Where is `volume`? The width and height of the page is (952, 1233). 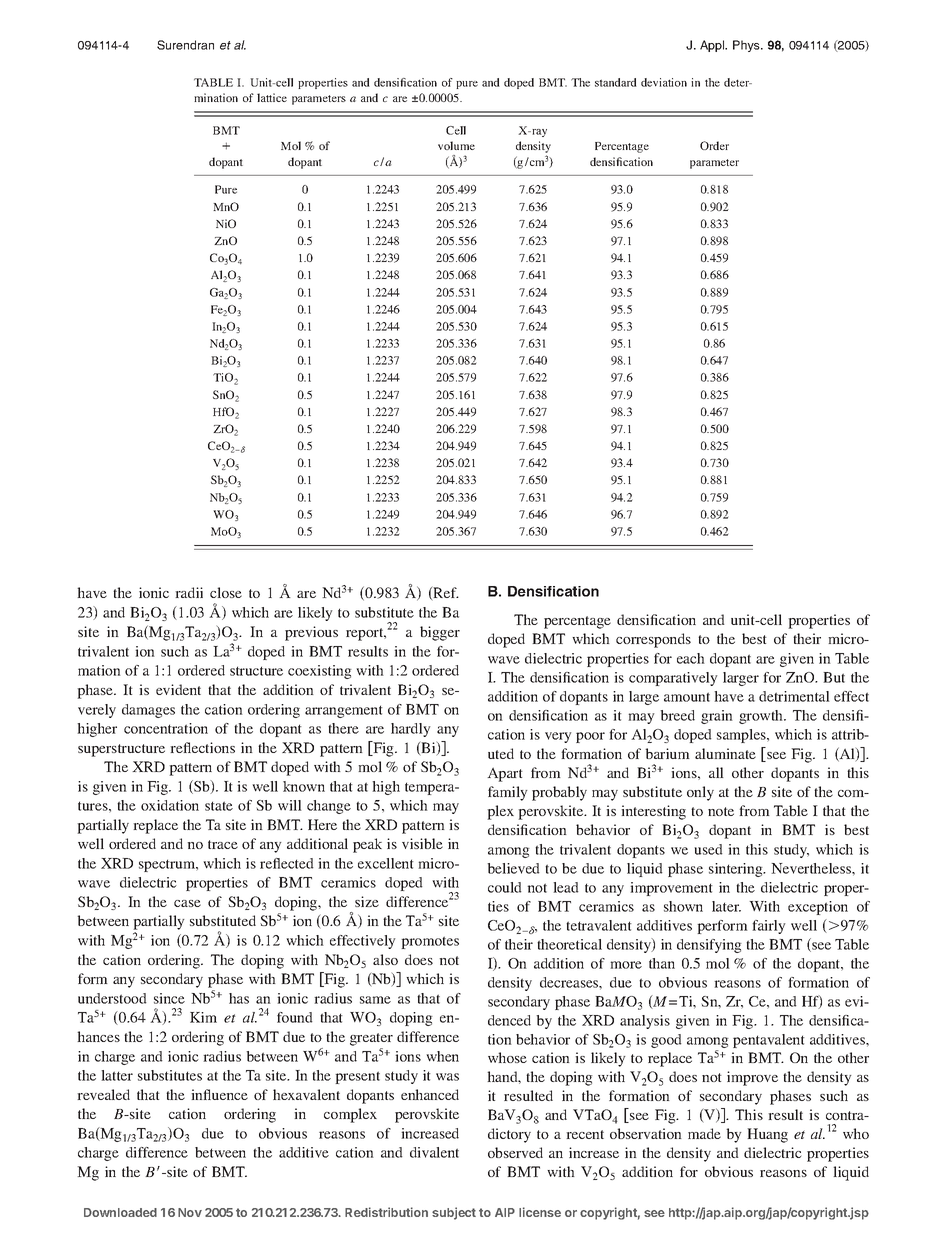 volume is located at coordinates (456, 145).
